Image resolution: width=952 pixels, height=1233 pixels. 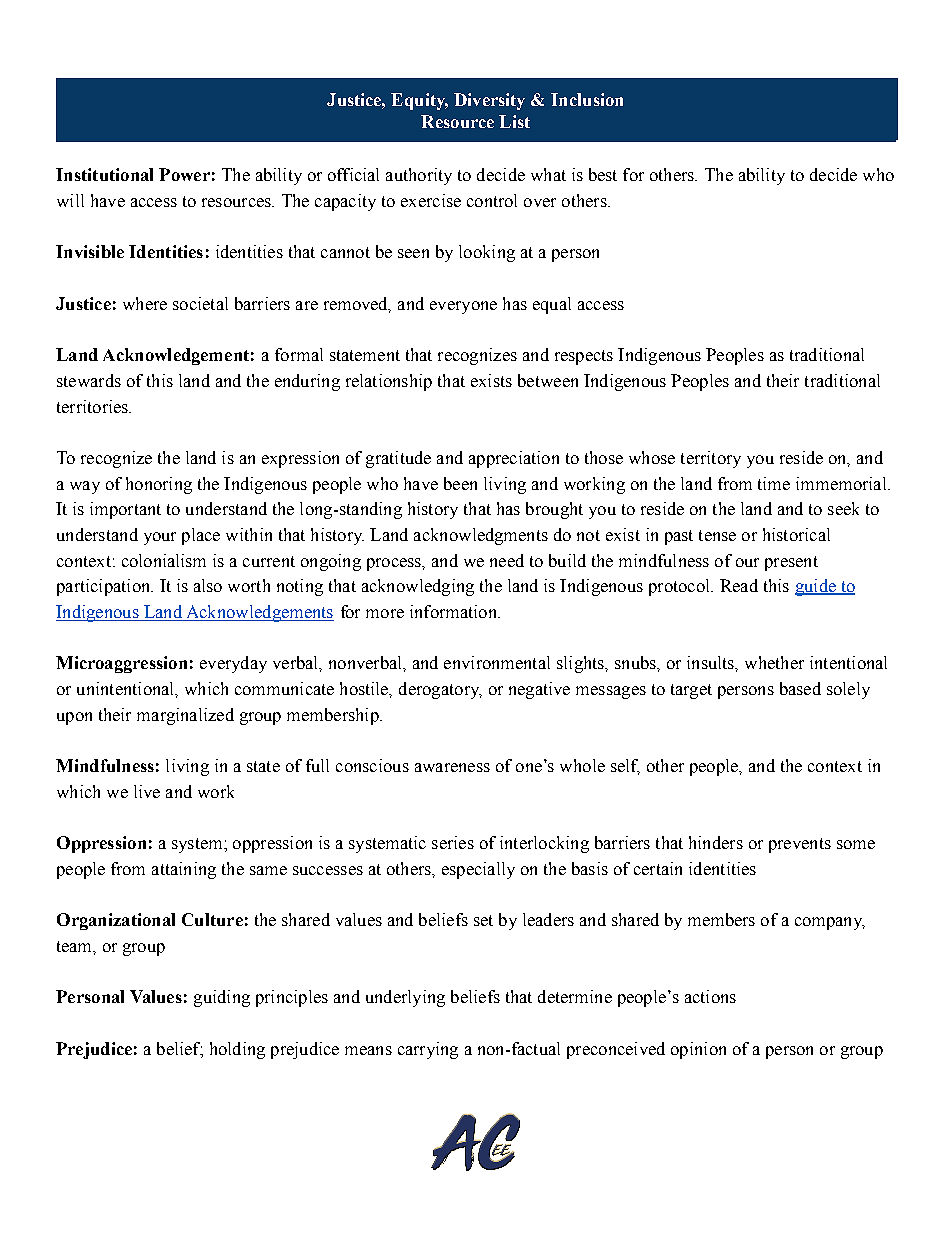 What do you see at coordinates (222, 998) in the screenshot?
I see `guiding` at bounding box center [222, 998].
